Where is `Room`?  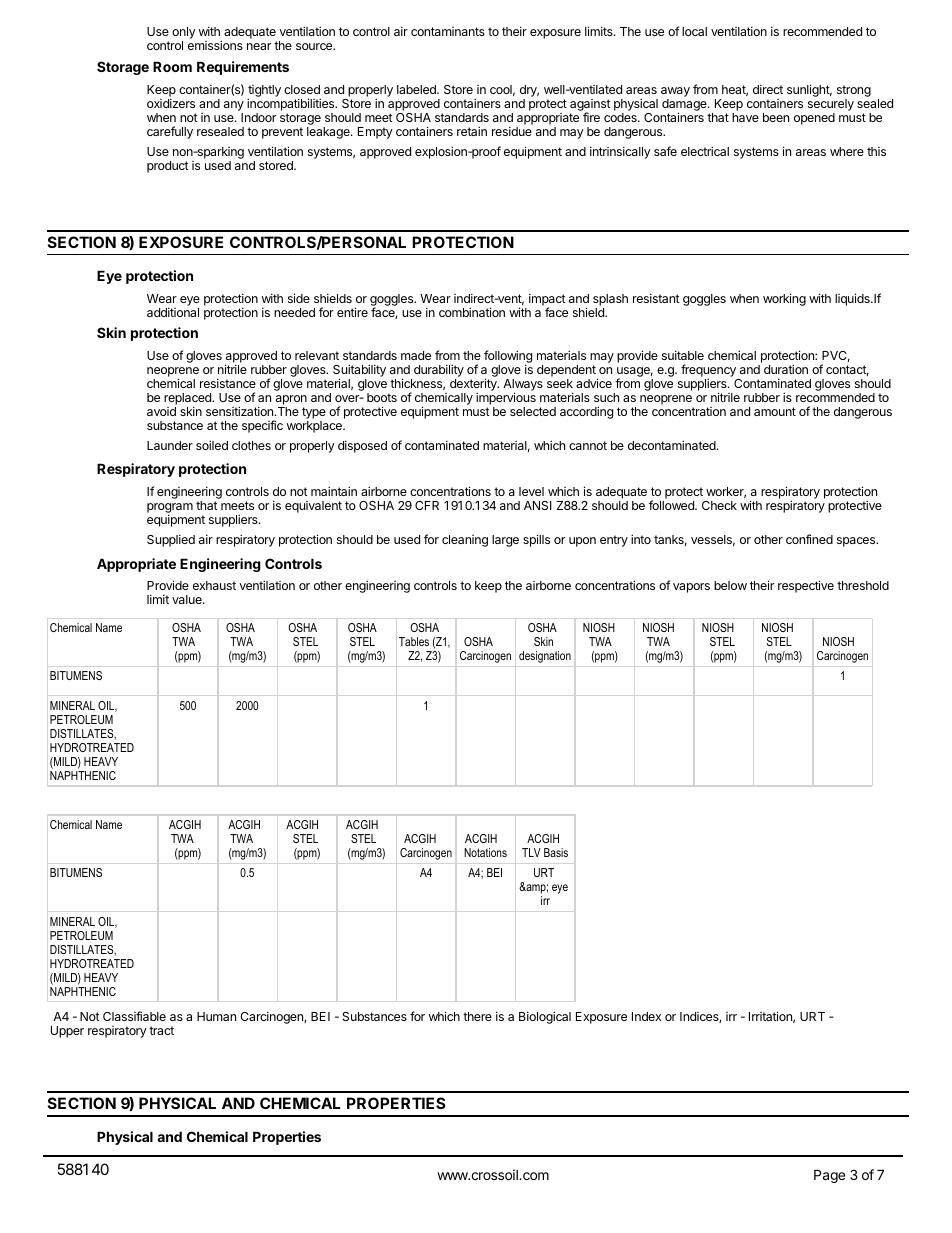 Room is located at coordinates (172, 66).
